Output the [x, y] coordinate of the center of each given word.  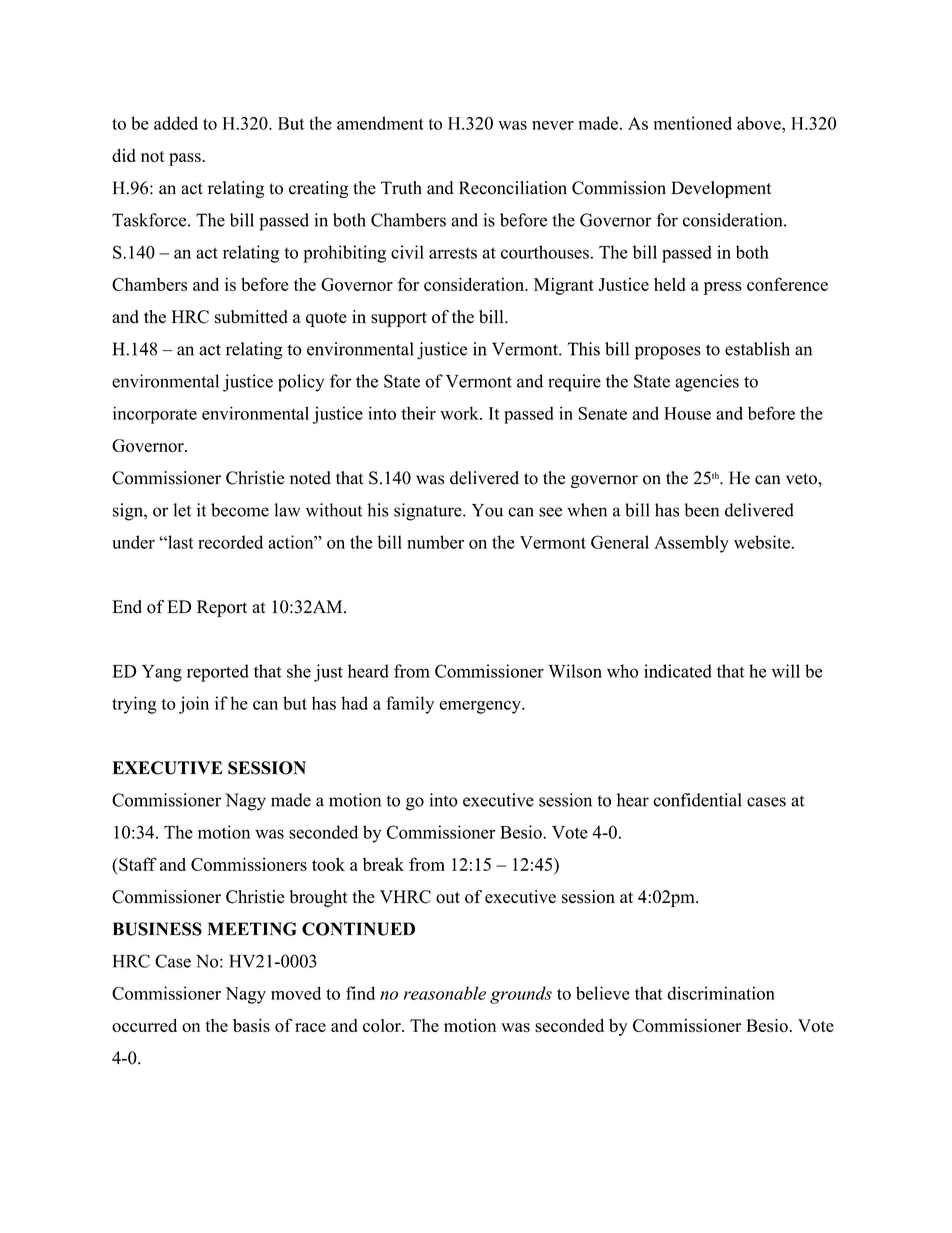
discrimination [721, 993]
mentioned [693, 123]
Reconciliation [513, 188]
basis [251, 1025]
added [176, 123]
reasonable [445, 993]
